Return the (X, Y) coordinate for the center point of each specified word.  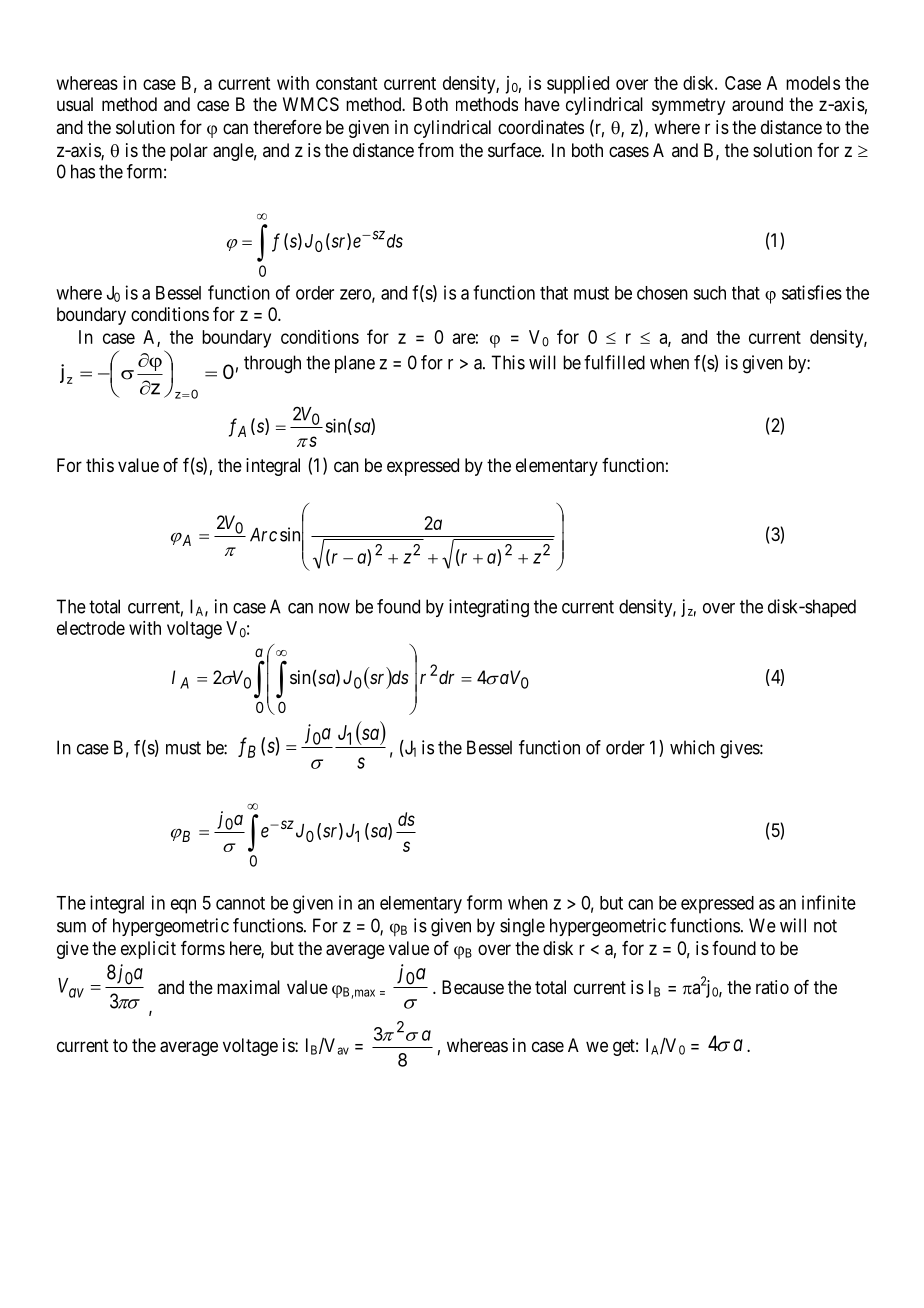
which (692, 747)
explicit (148, 950)
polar (189, 152)
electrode (91, 628)
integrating (489, 608)
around (757, 104)
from (436, 150)
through (272, 364)
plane (355, 364)
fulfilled (614, 362)
